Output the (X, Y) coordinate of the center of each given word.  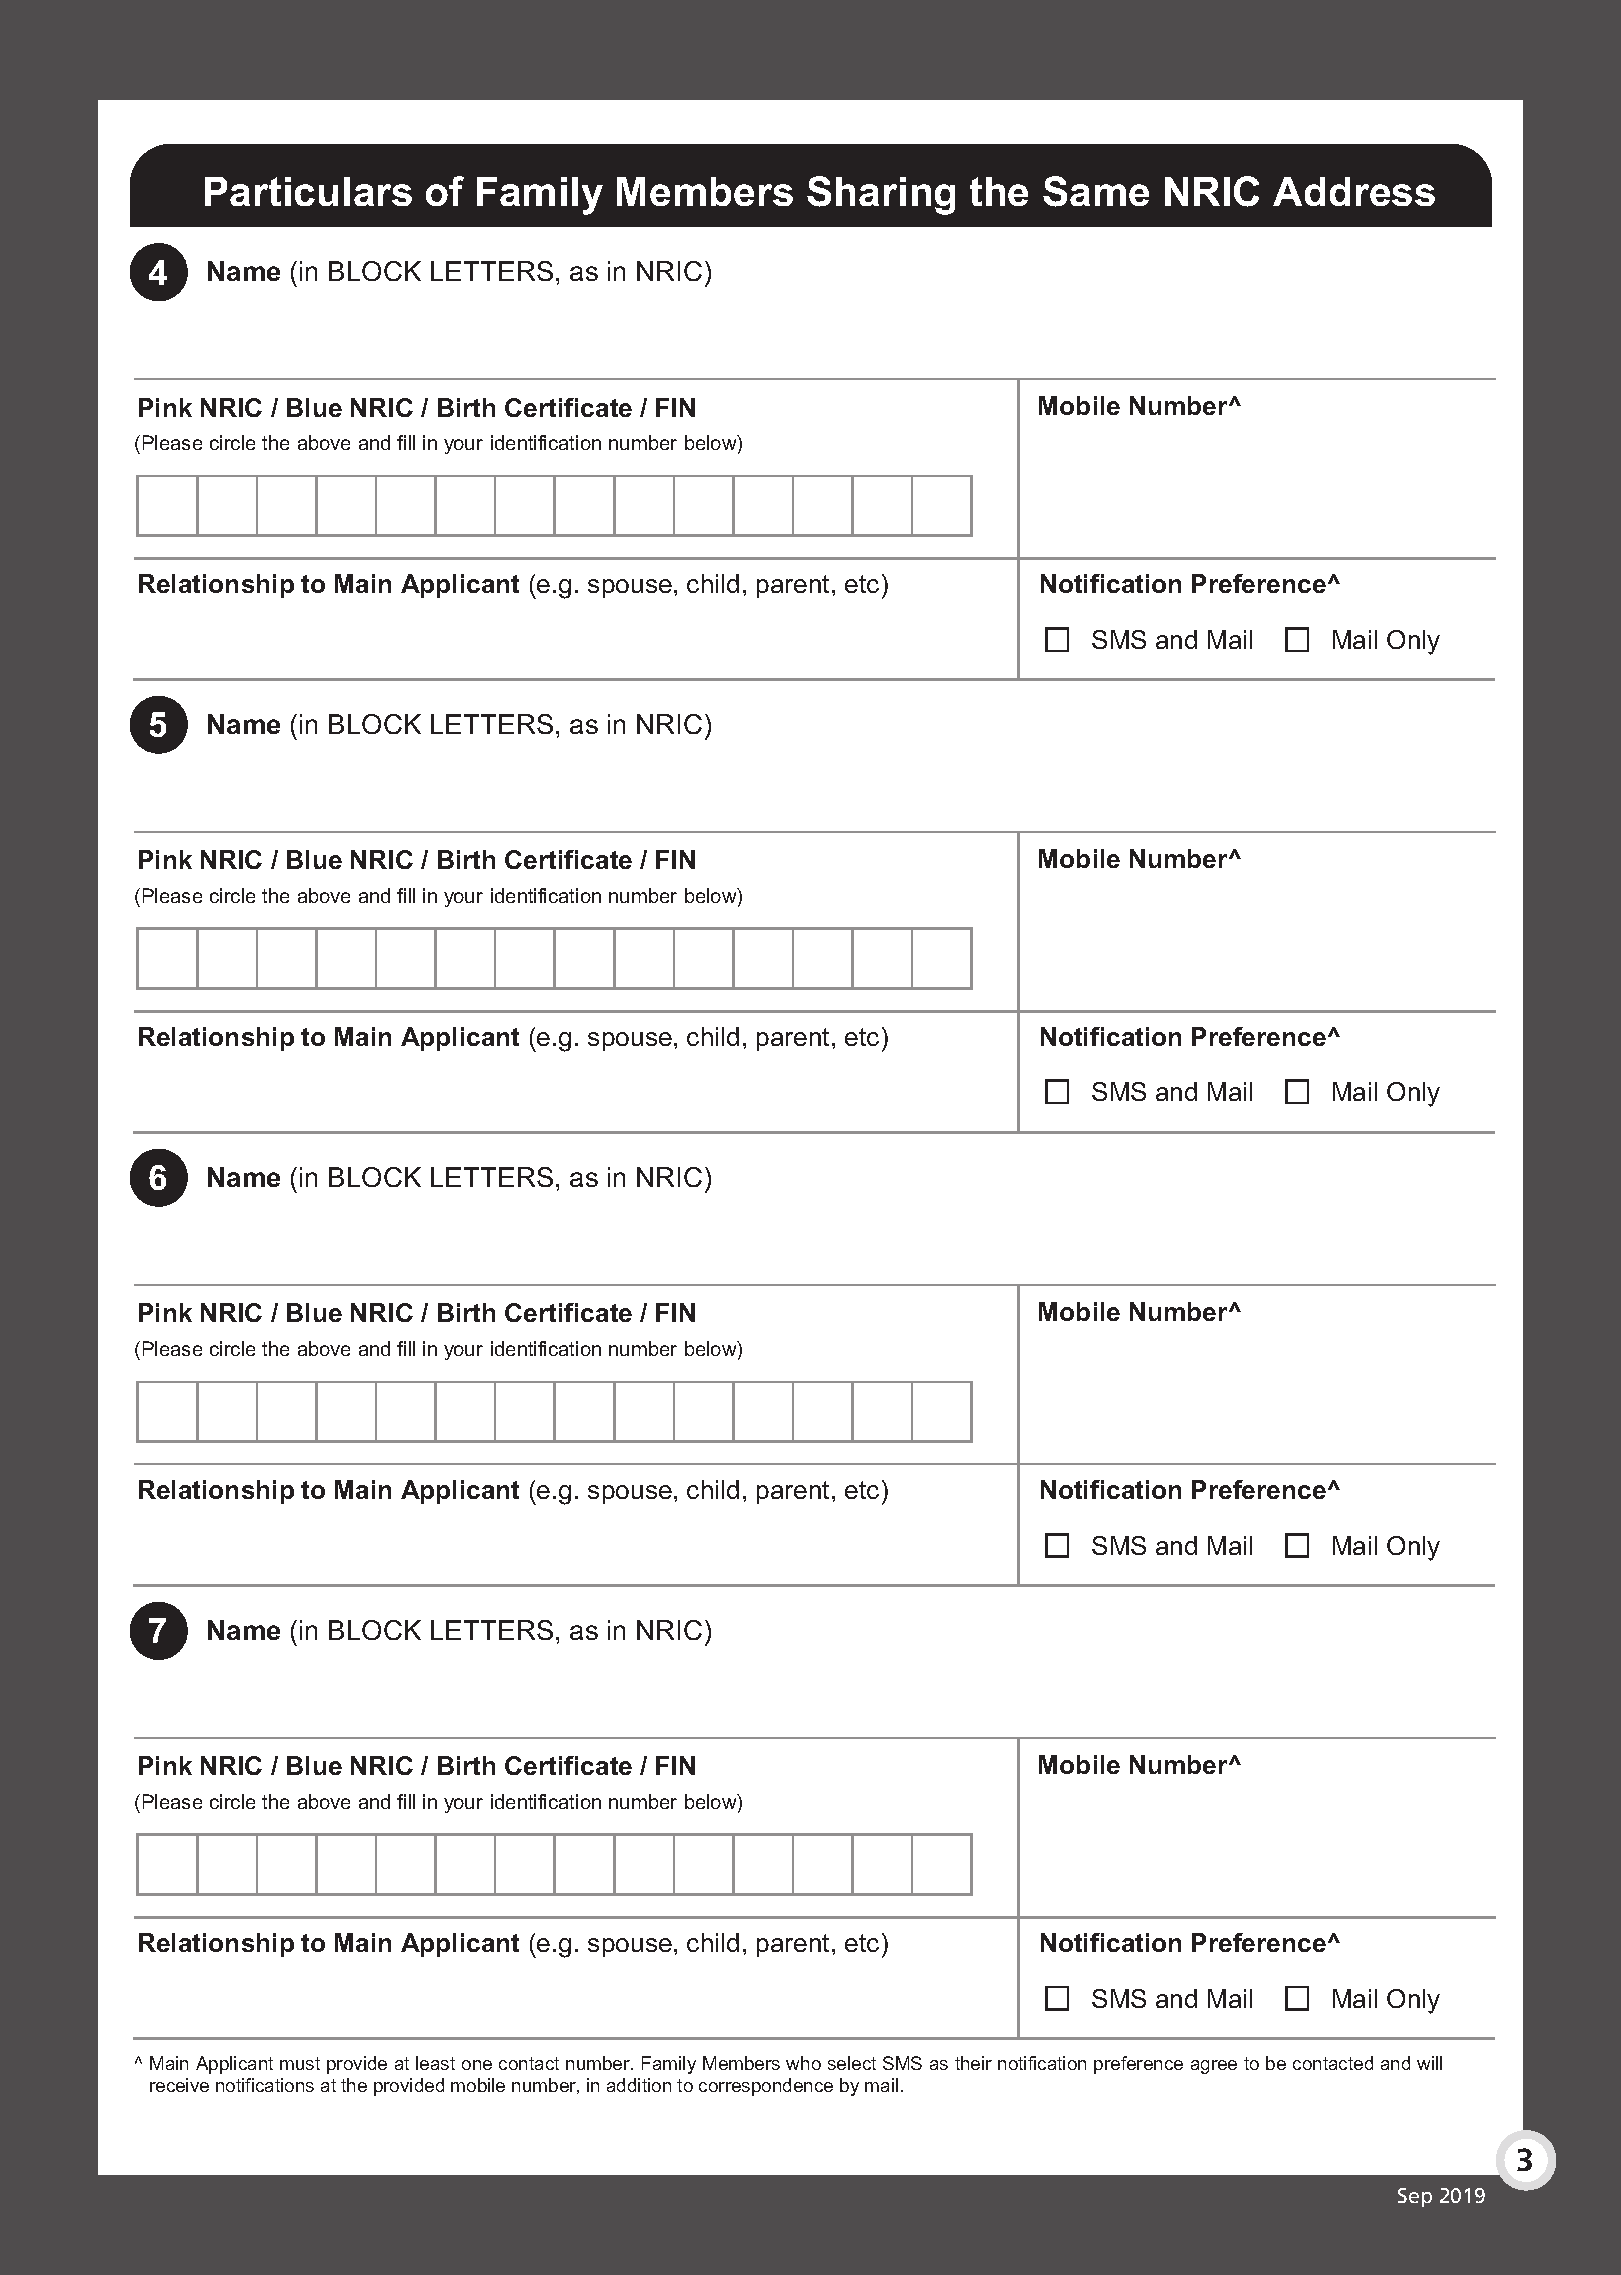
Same (1096, 191)
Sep (1415, 2197)
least (435, 2063)
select (852, 2063)
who (803, 2063)
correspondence (766, 2087)
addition (639, 2085)
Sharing (881, 195)
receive (179, 2085)
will (1429, 2063)
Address (1354, 191)
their (973, 2063)
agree (1214, 2067)
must (300, 2063)
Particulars (308, 191)
